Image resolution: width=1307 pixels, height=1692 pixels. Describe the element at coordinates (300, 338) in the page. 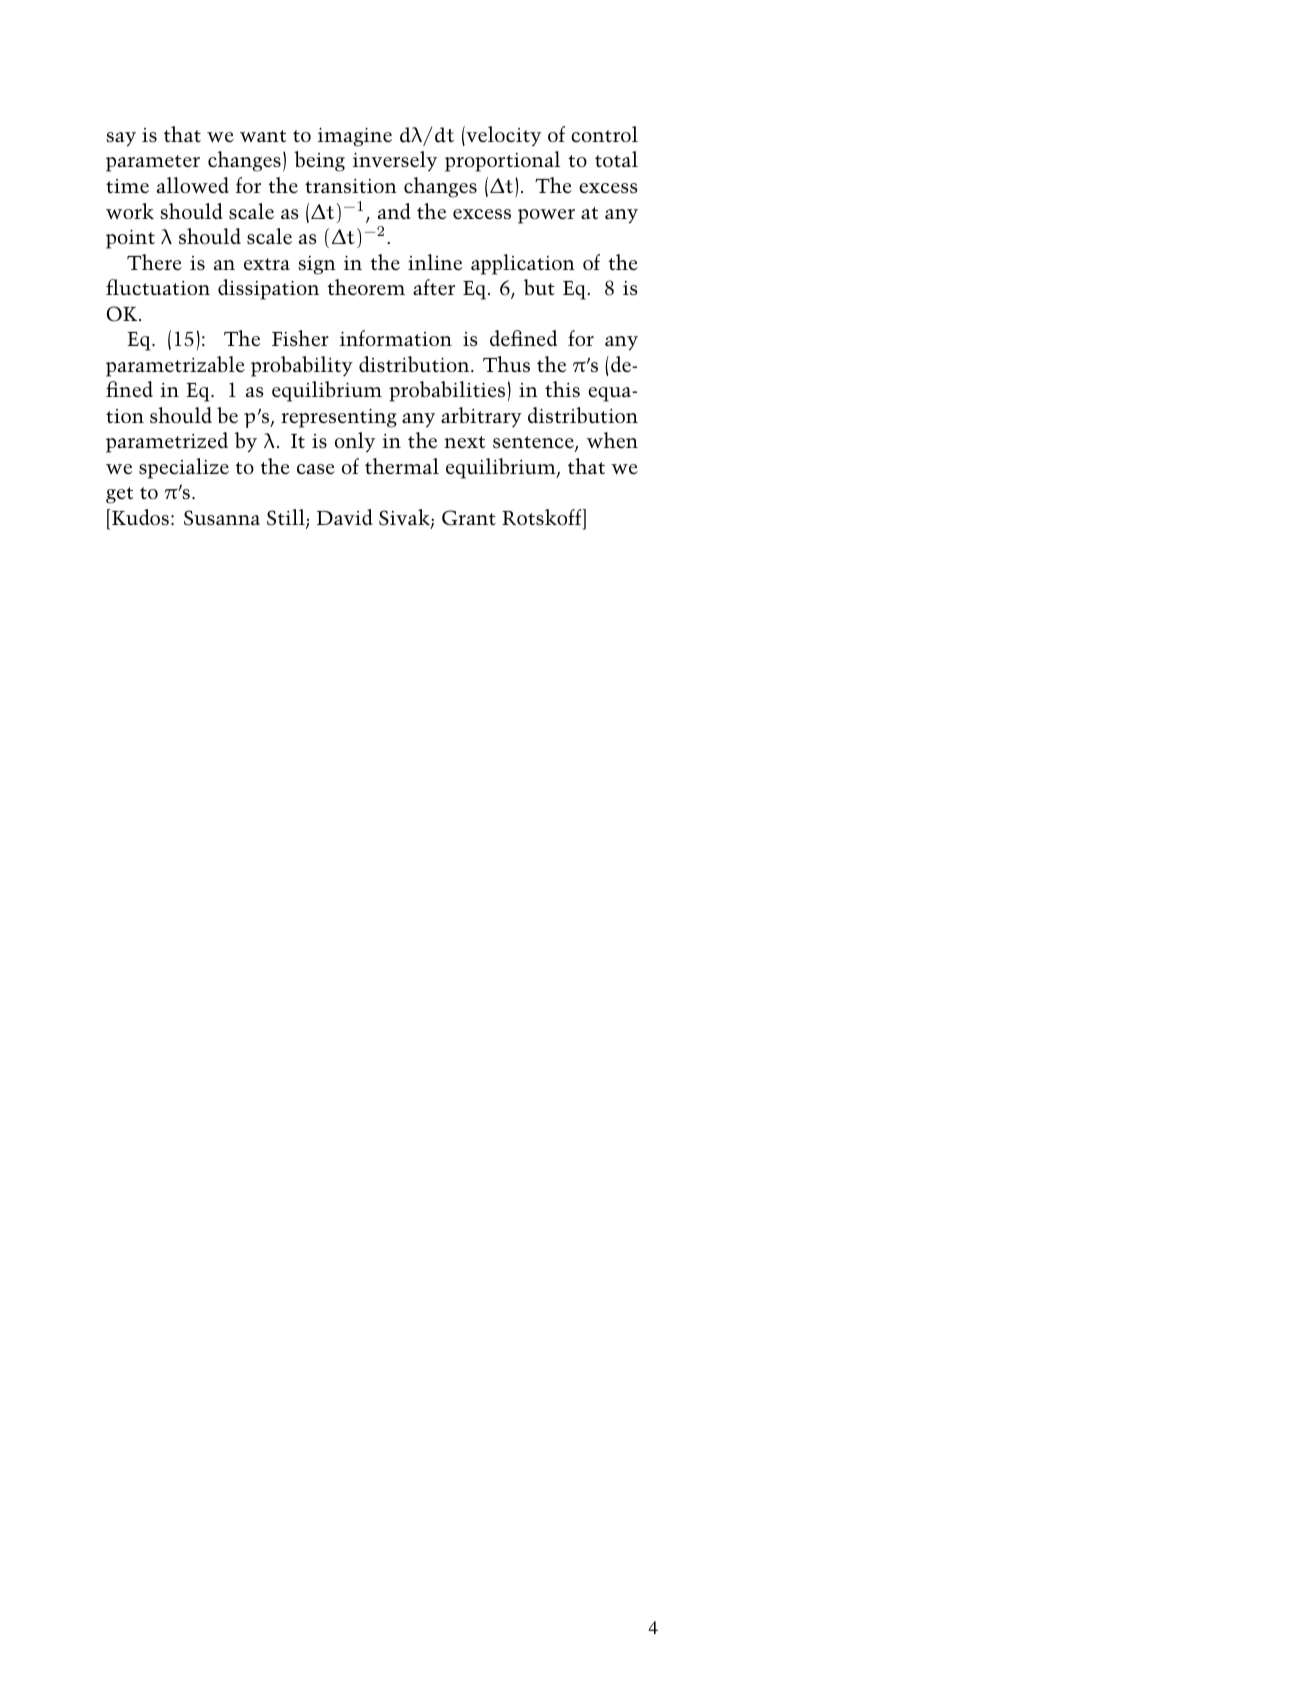

I see `Fisher` at that location.
